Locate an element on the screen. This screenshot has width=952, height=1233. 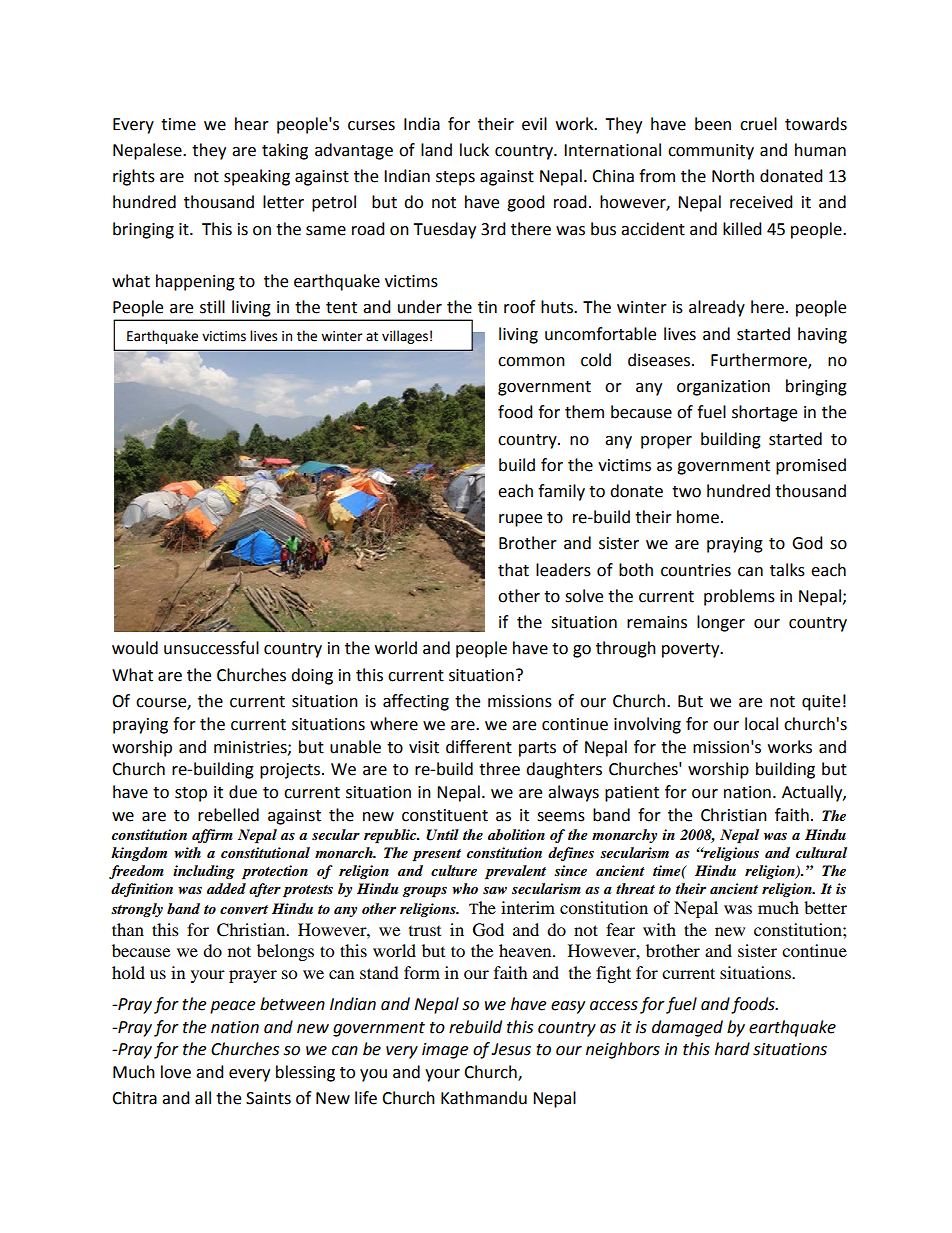
that is located at coordinates (513, 570).
